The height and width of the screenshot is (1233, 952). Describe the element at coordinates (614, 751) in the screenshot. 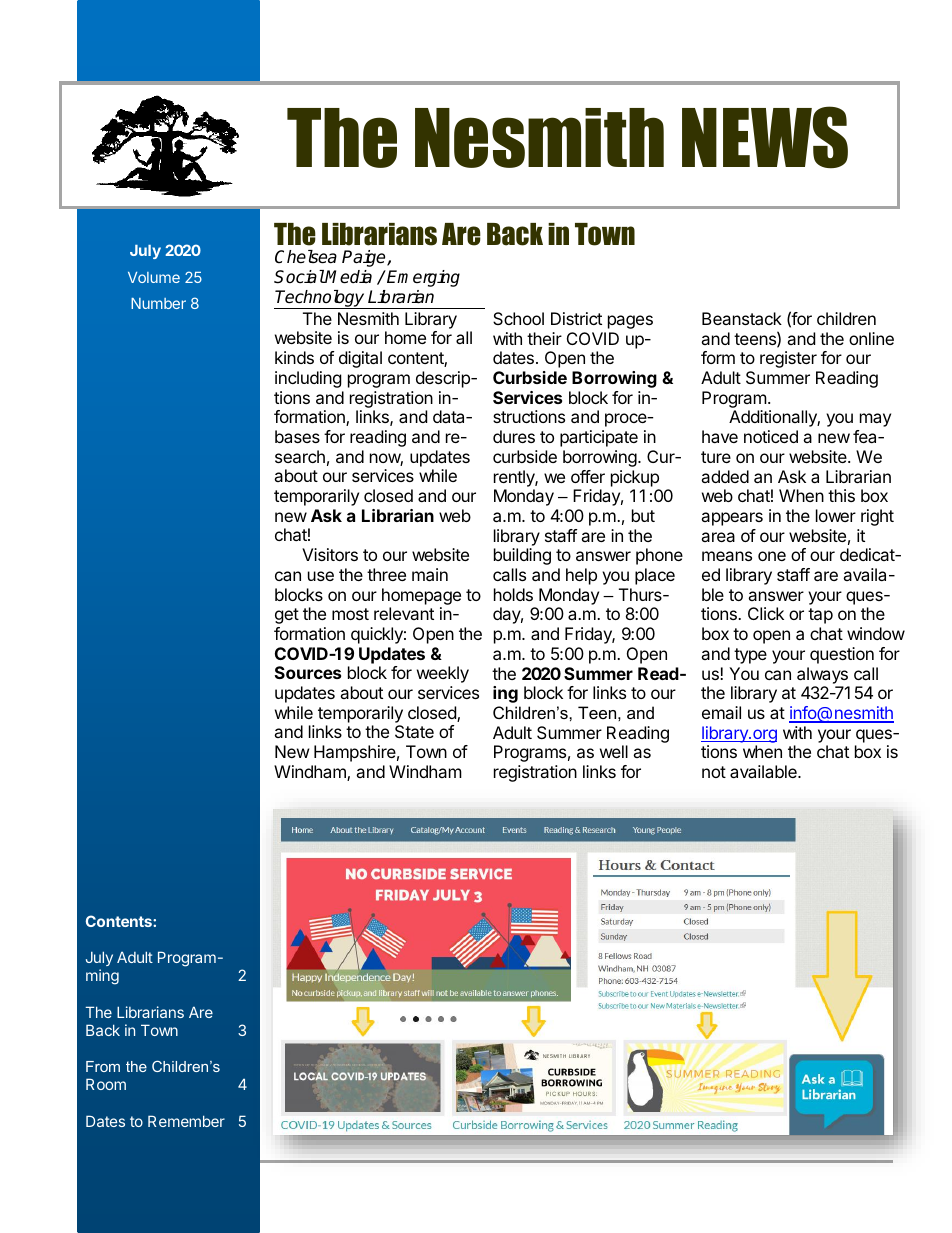

I see `well` at that location.
